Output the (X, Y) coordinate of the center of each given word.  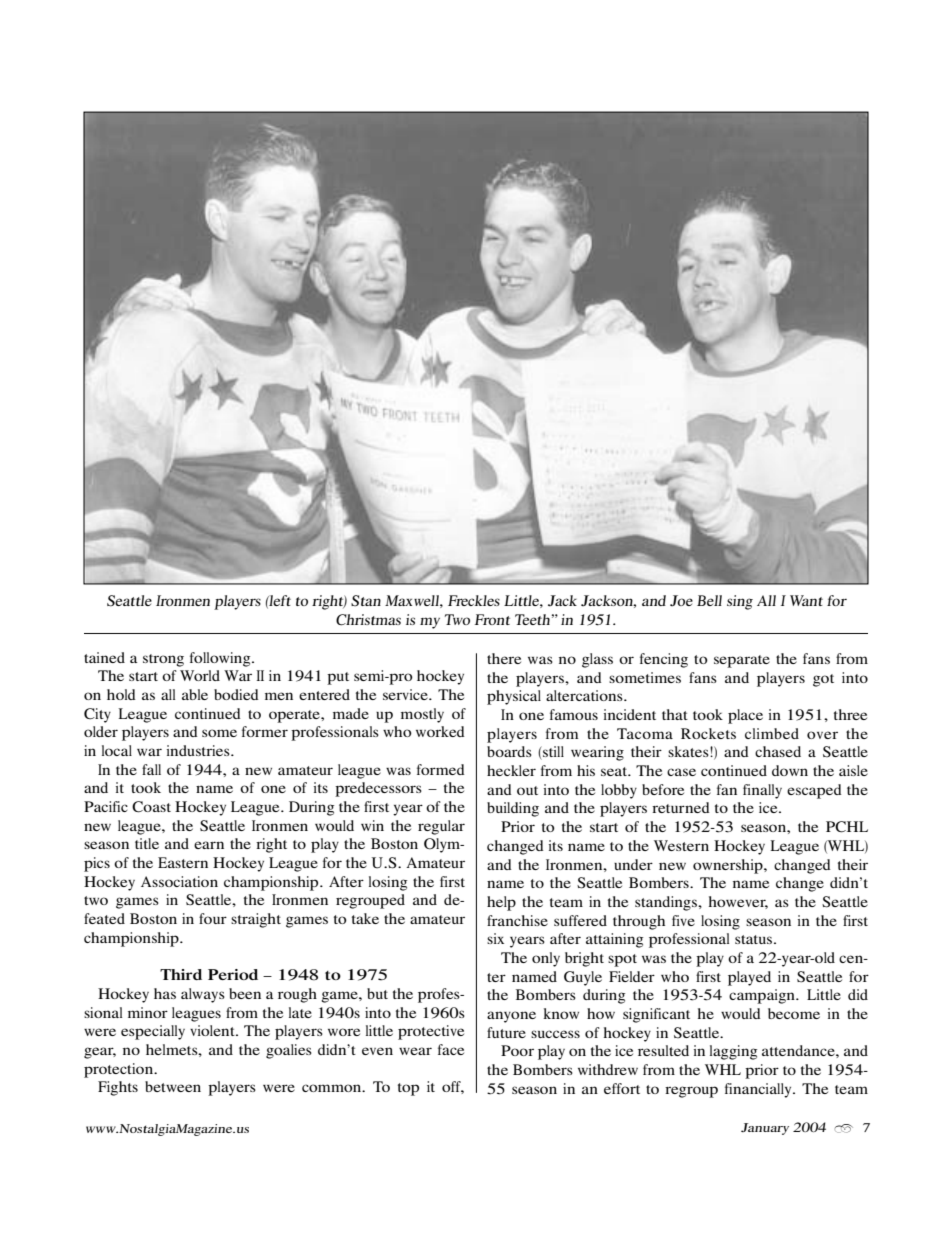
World (200, 675)
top (408, 1089)
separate (742, 661)
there (504, 658)
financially (759, 1090)
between (173, 1086)
